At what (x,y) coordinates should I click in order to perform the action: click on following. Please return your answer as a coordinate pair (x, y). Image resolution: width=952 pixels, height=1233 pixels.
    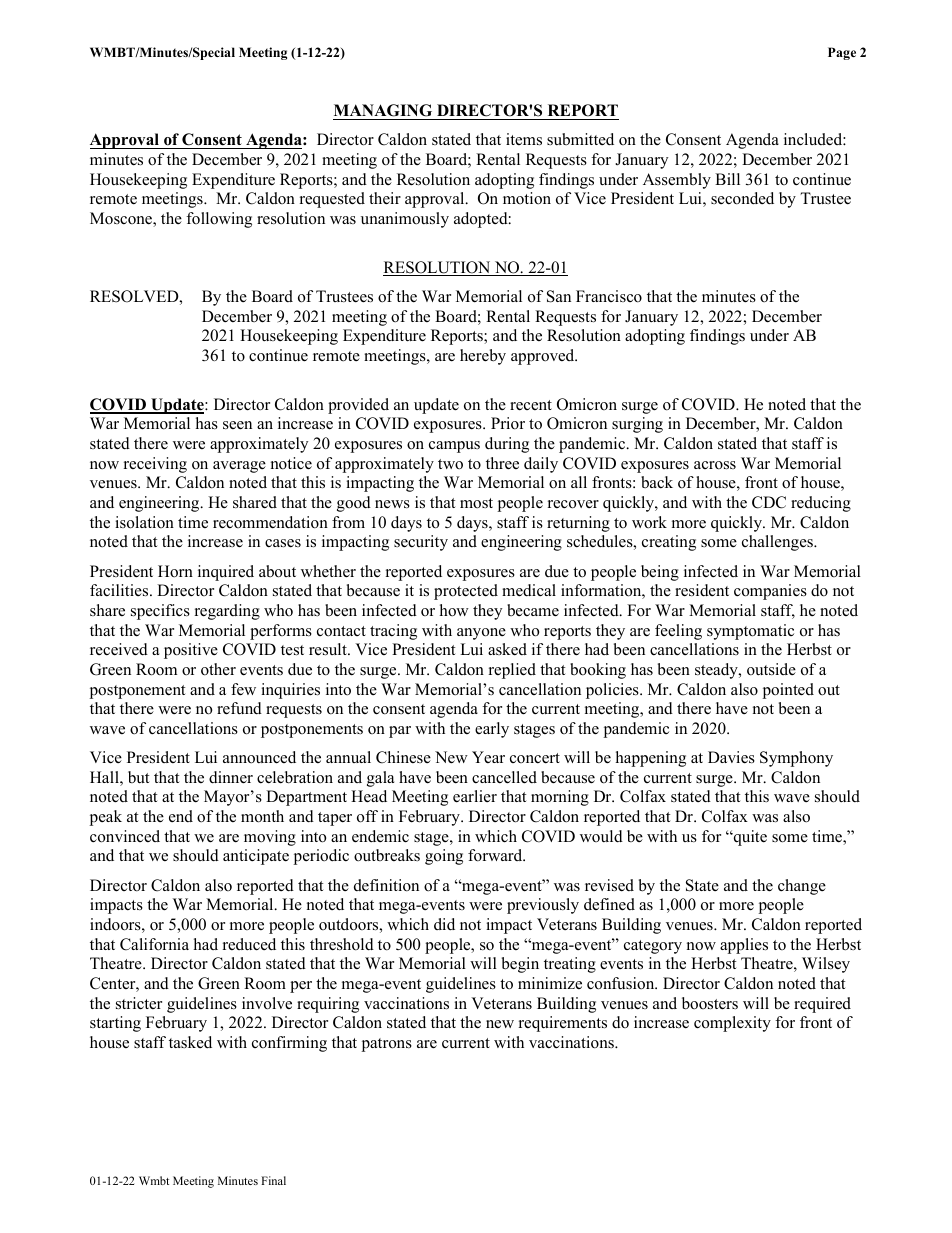
    Looking at the image, I should click on (219, 220).
